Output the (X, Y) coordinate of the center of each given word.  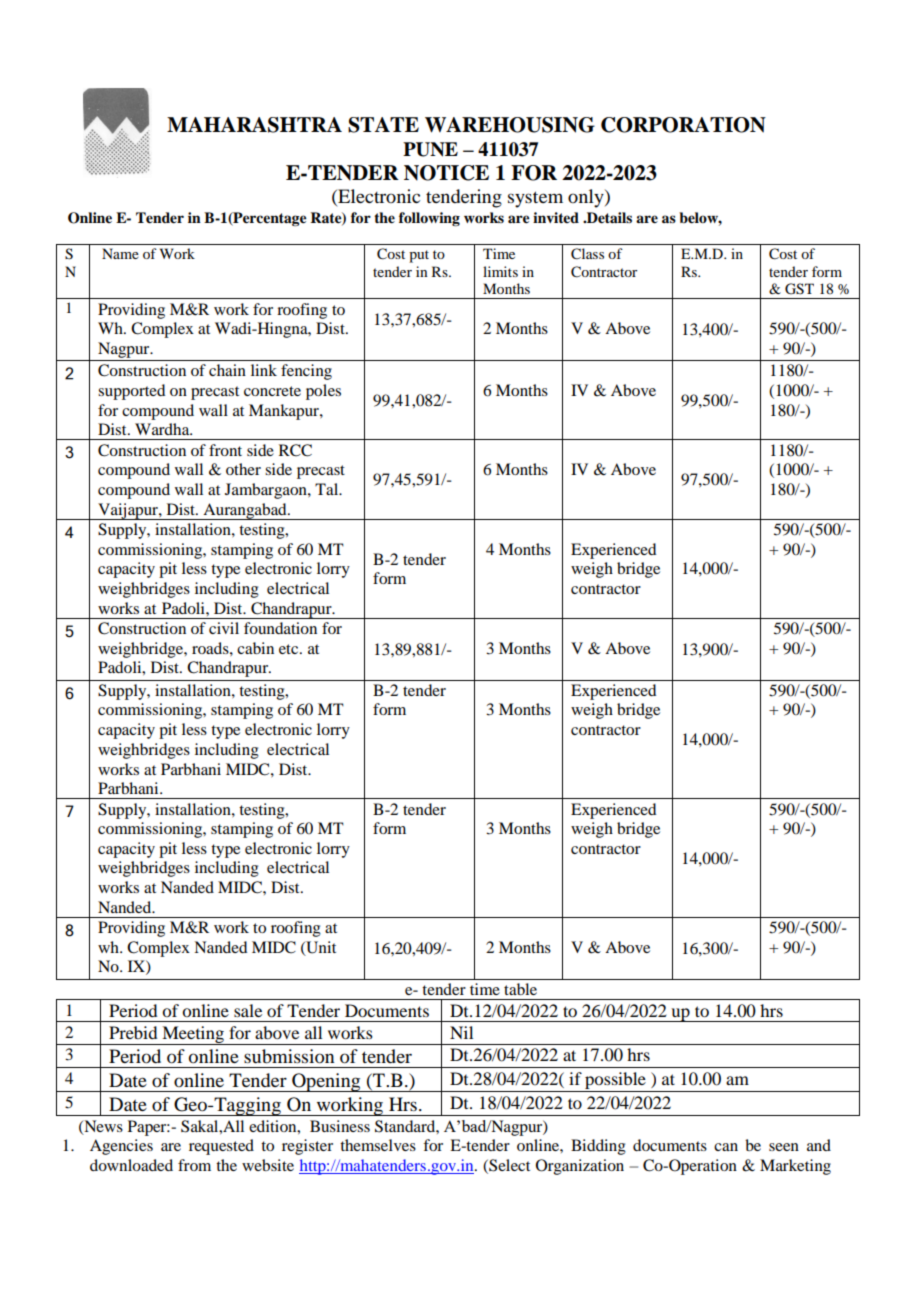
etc (290, 649)
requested (221, 1147)
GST (799, 289)
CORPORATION (683, 125)
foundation (280, 628)
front (225, 450)
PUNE (430, 149)
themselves (378, 1145)
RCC (295, 450)
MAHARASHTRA (254, 125)
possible (615, 1082)
